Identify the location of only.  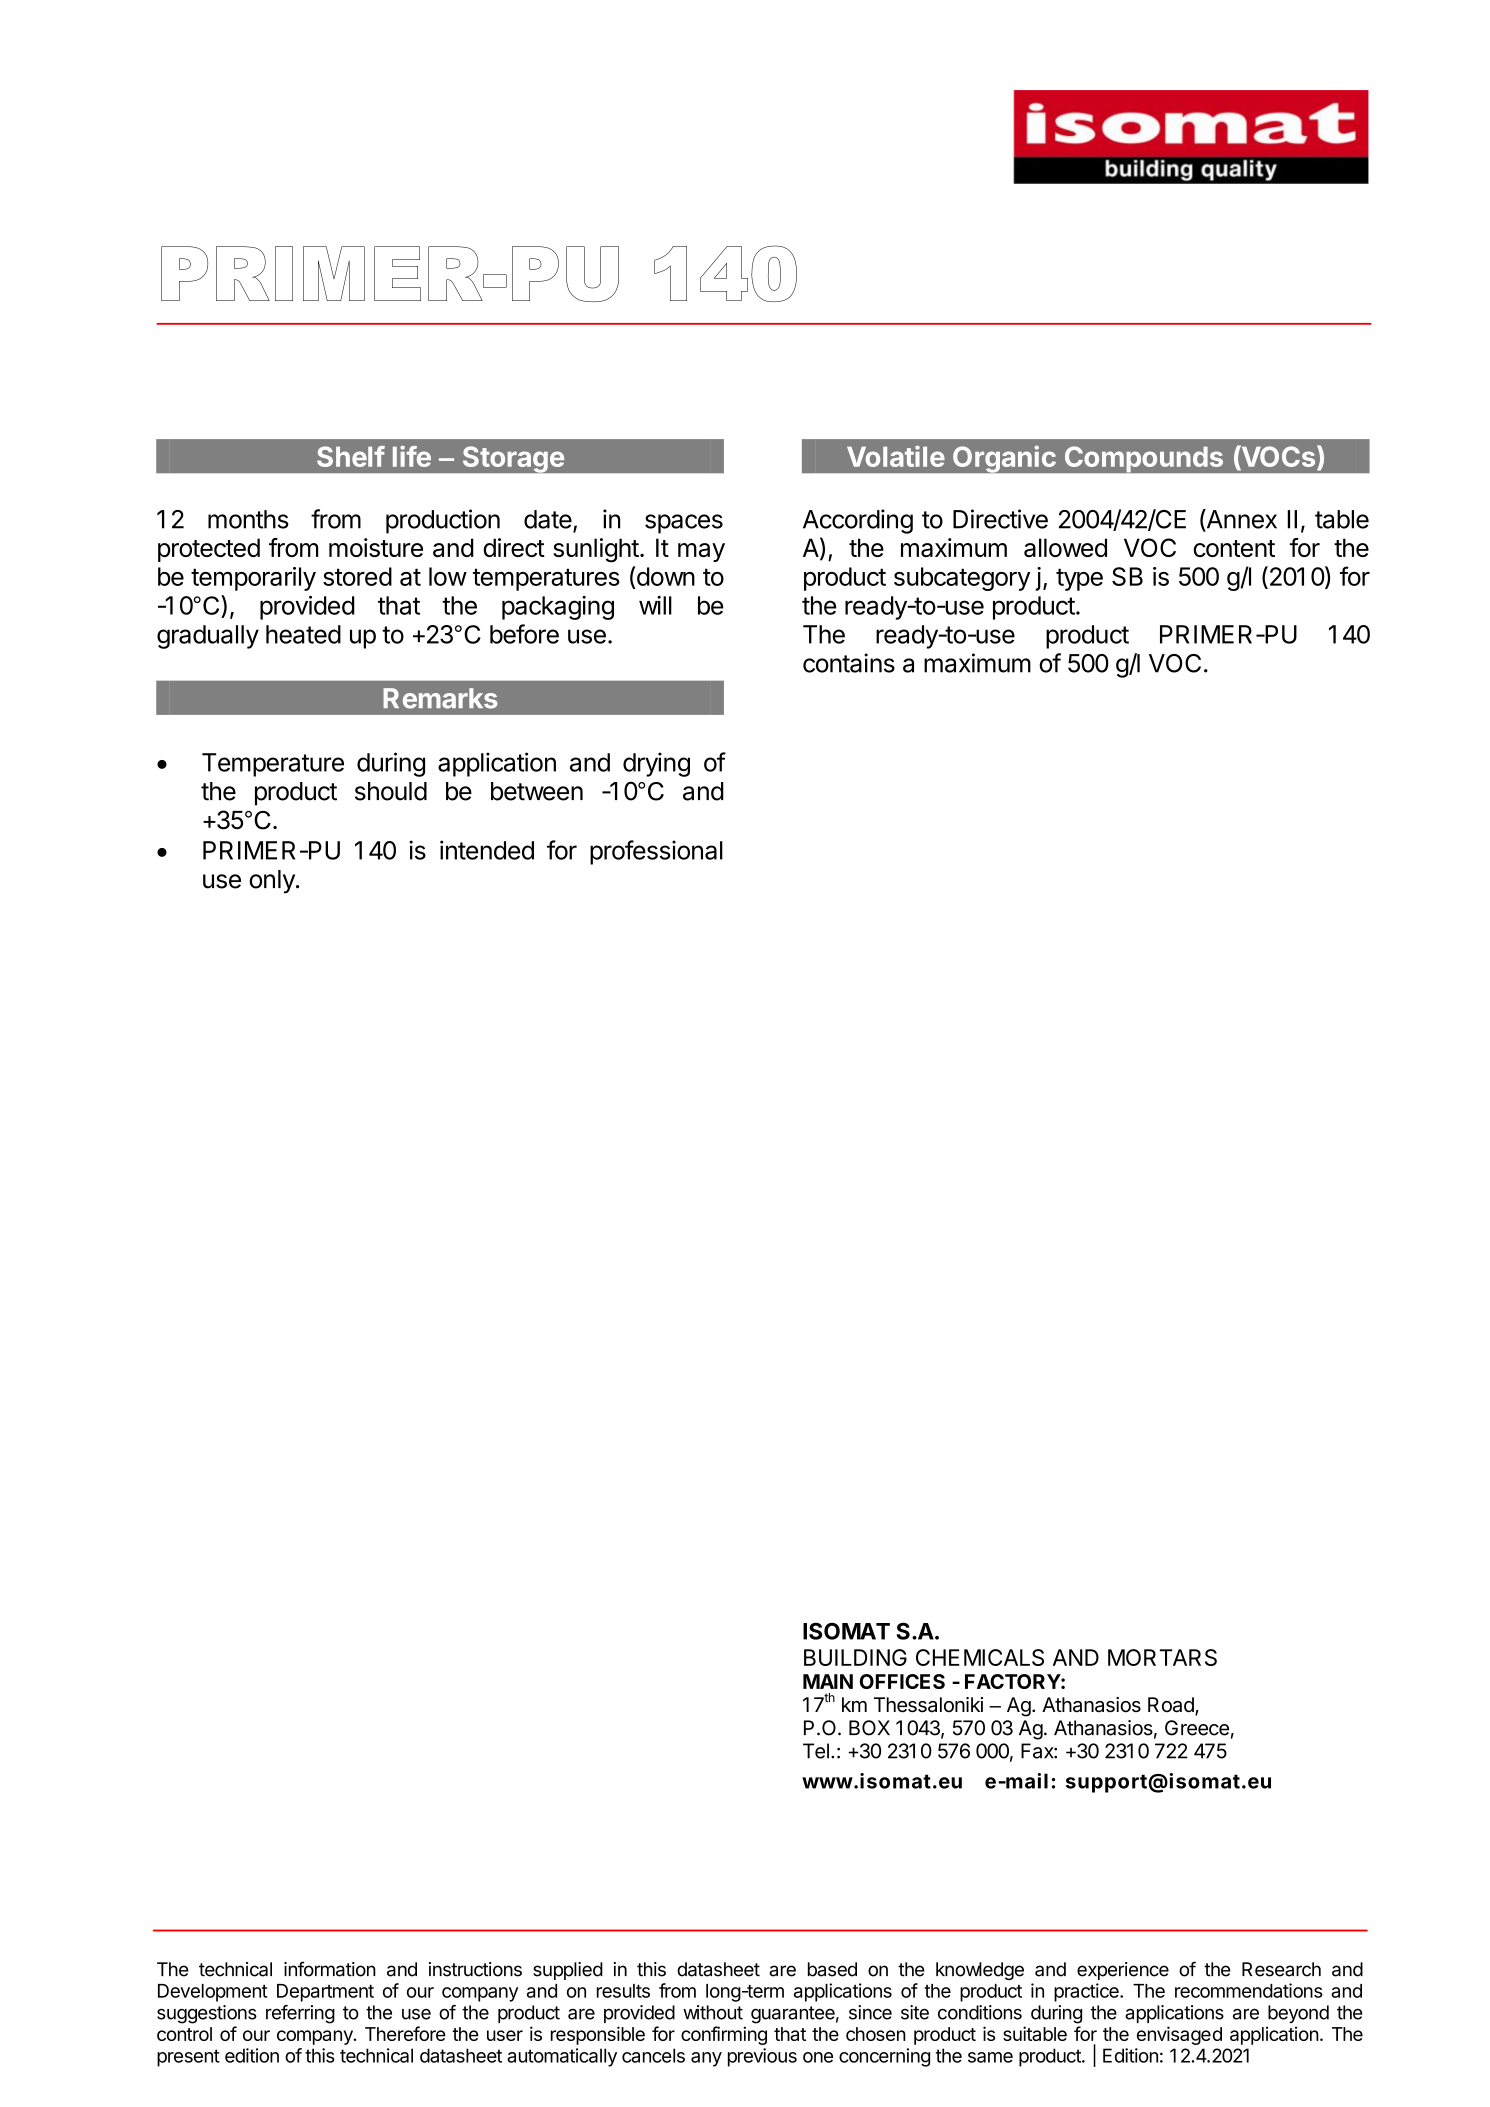
(273, 882).
